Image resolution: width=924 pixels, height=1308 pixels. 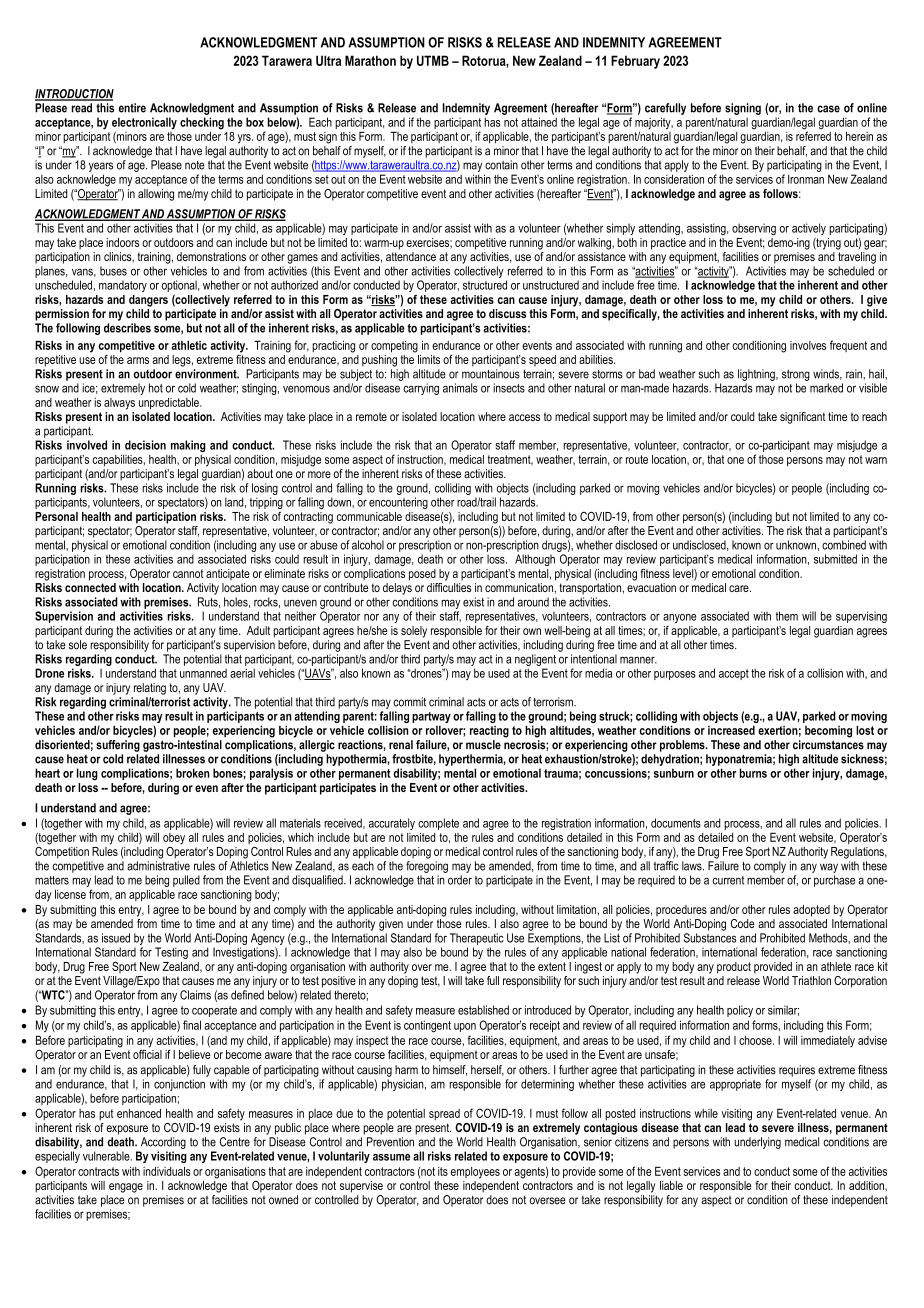 What do you see at coordinates (449, 586) in the screenshot?
I see `difficulties` at bounding box center [449, 586].
